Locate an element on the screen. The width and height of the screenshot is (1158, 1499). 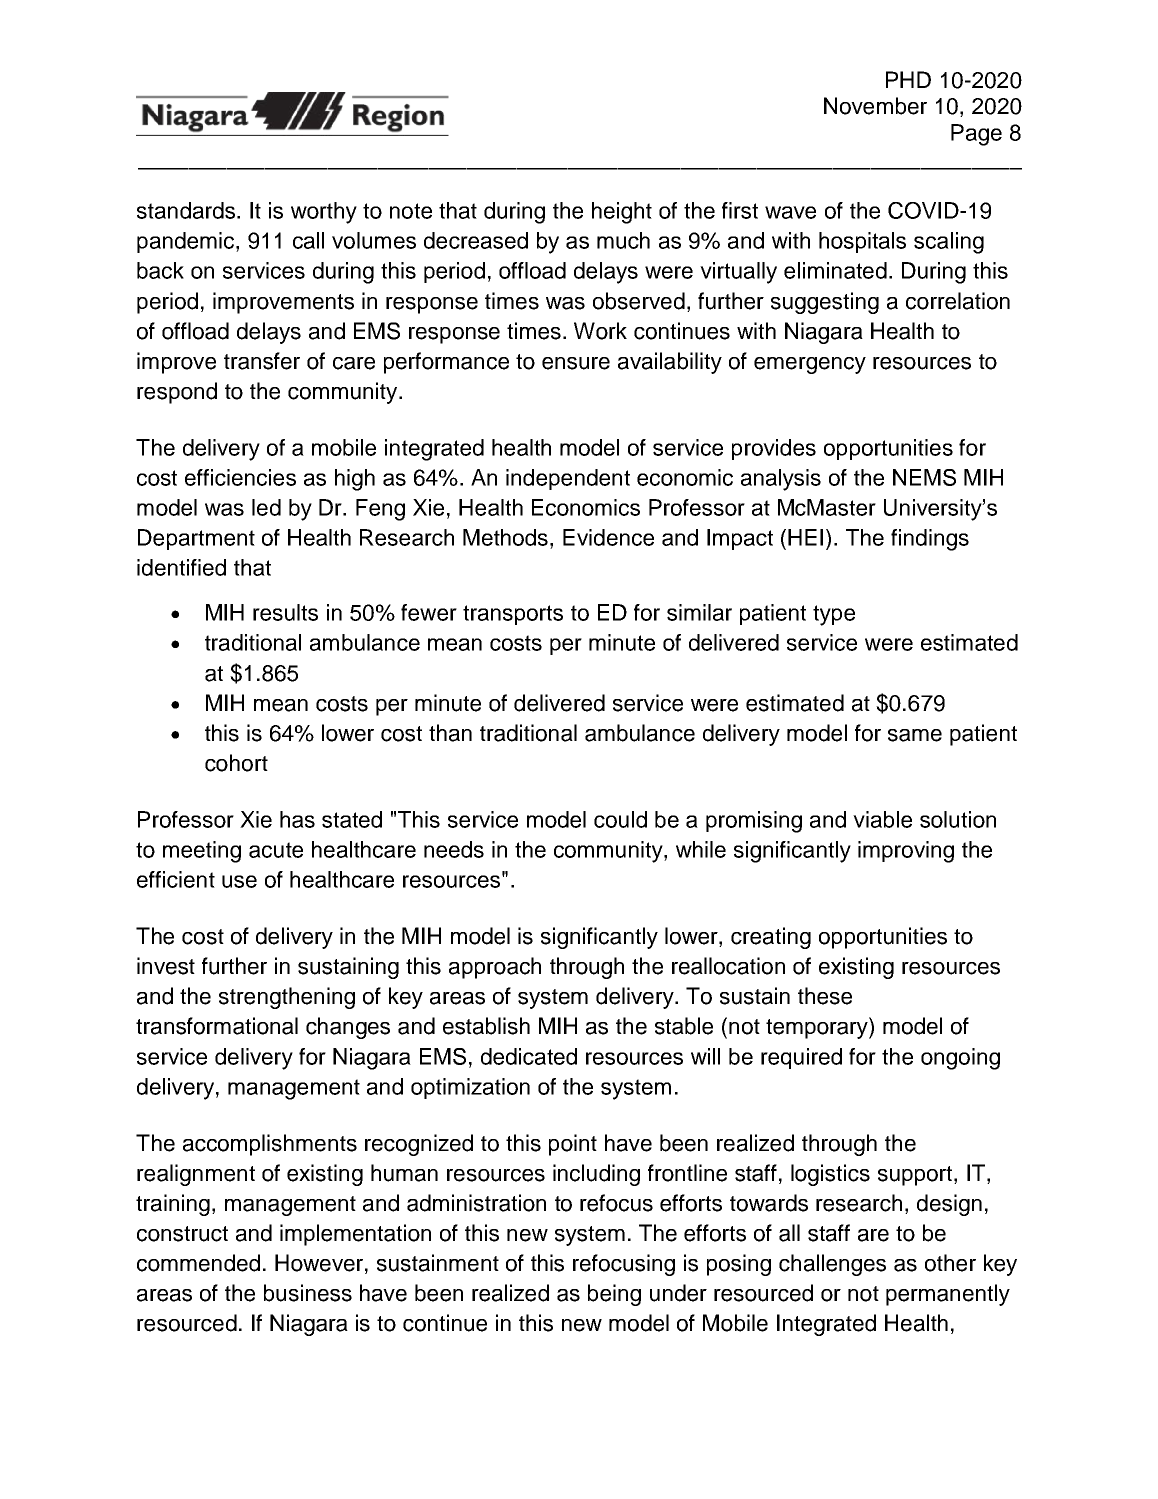
results is located at coordinates (285, 612).
